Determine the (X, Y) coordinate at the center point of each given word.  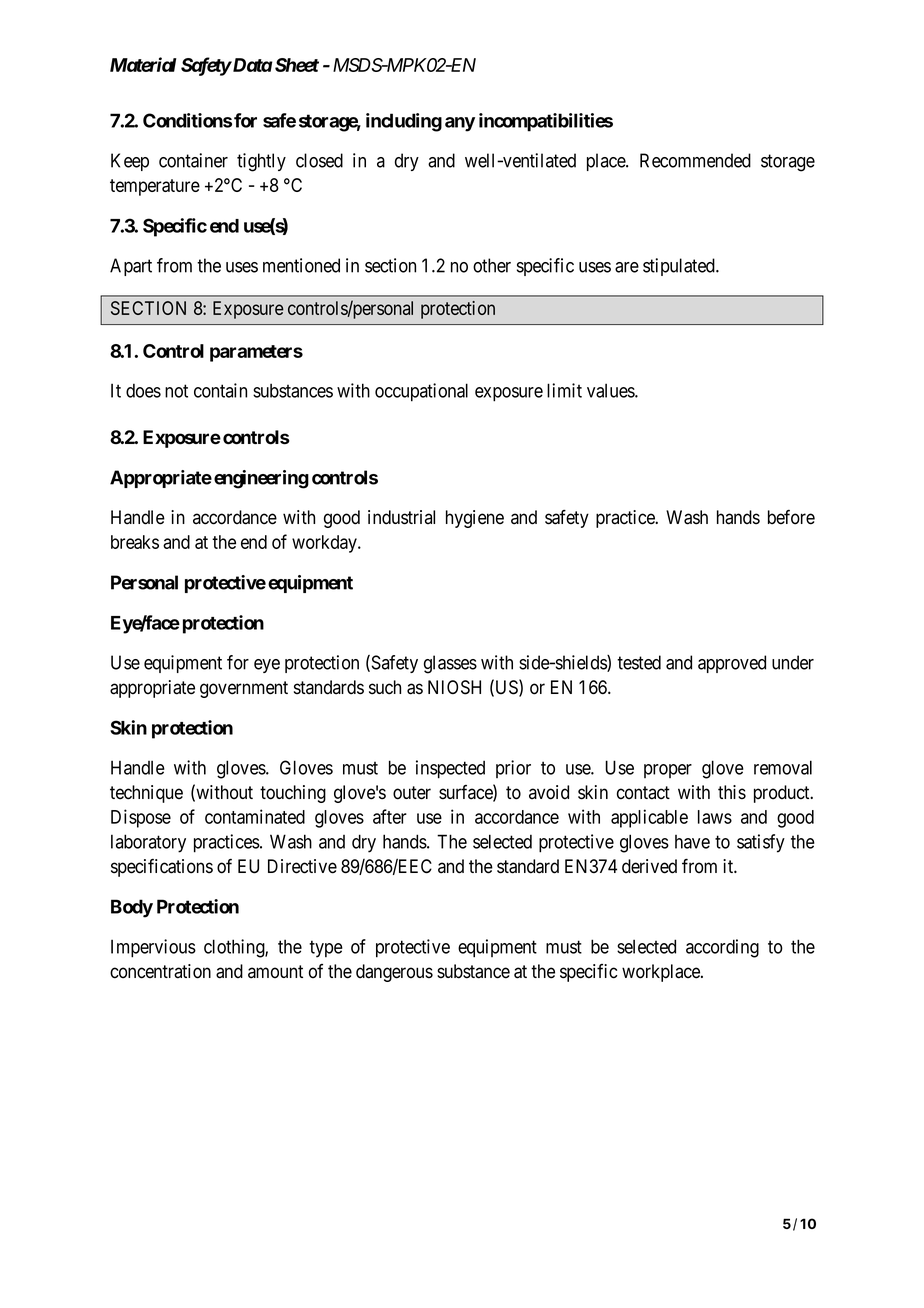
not (176, 391)
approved (732, 664)
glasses (450, 664)
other (492, 265)
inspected (450, 769)
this (732, 792)
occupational (421, 392)
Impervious (153, 948)
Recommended (695, 160)
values (611, 390)
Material (143, 64)
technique (146, 794)
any (460, 124)
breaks (135, 542)
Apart (131, 267)
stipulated (680, 267)
